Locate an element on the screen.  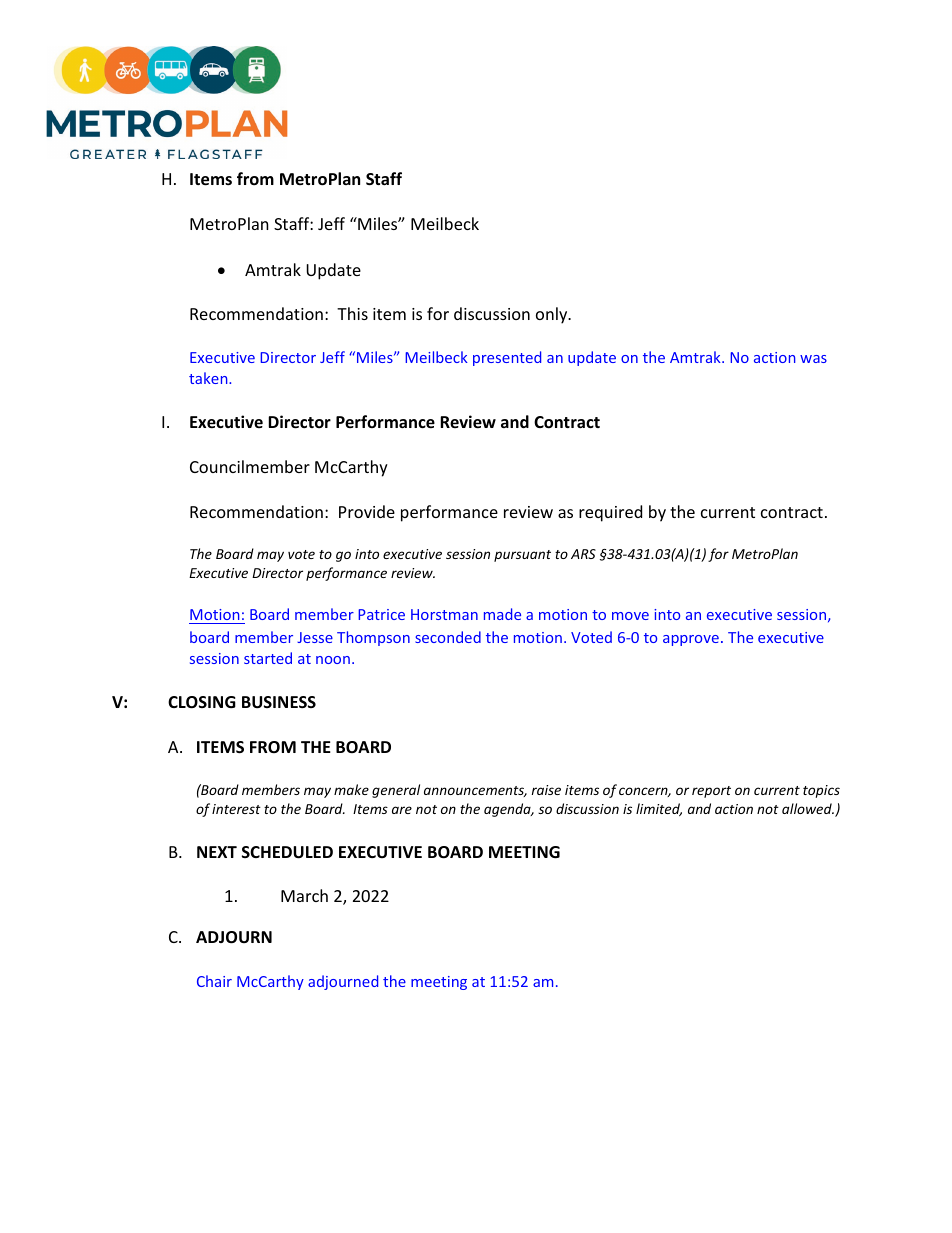
approve is located at coordinates (691, 640).
